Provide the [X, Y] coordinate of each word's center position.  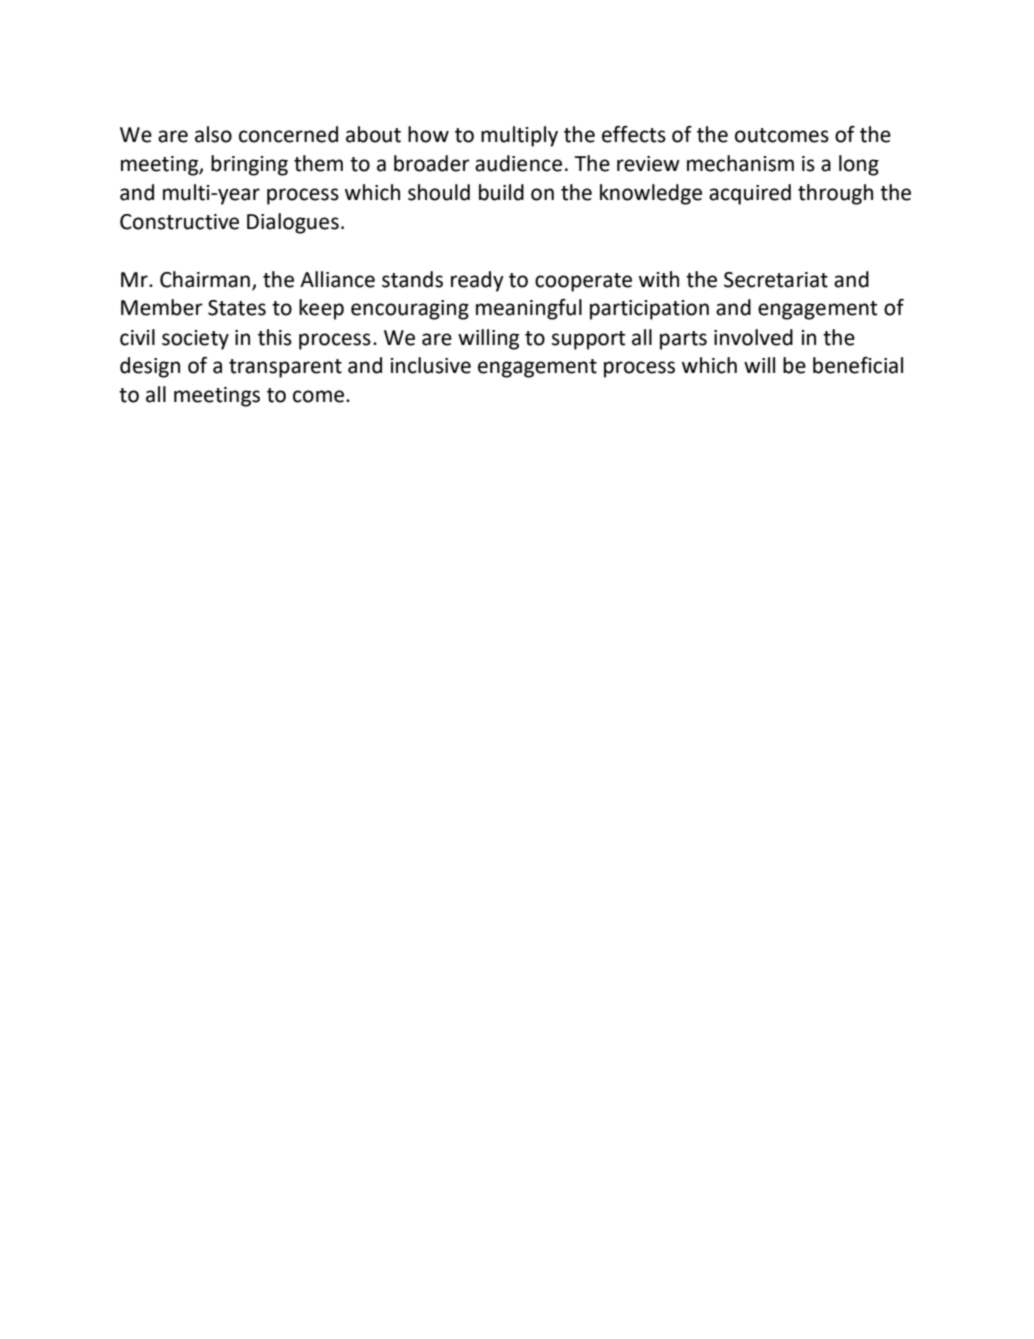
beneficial [858, 365]
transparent [285, 368]
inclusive [431, 365]
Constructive [179, 222]
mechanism [740, 163]
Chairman [205, 279]
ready [477, 281]
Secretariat [776, 280]
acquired [750, 194]
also [213, 134]
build [501, 192]
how [428, 134]
